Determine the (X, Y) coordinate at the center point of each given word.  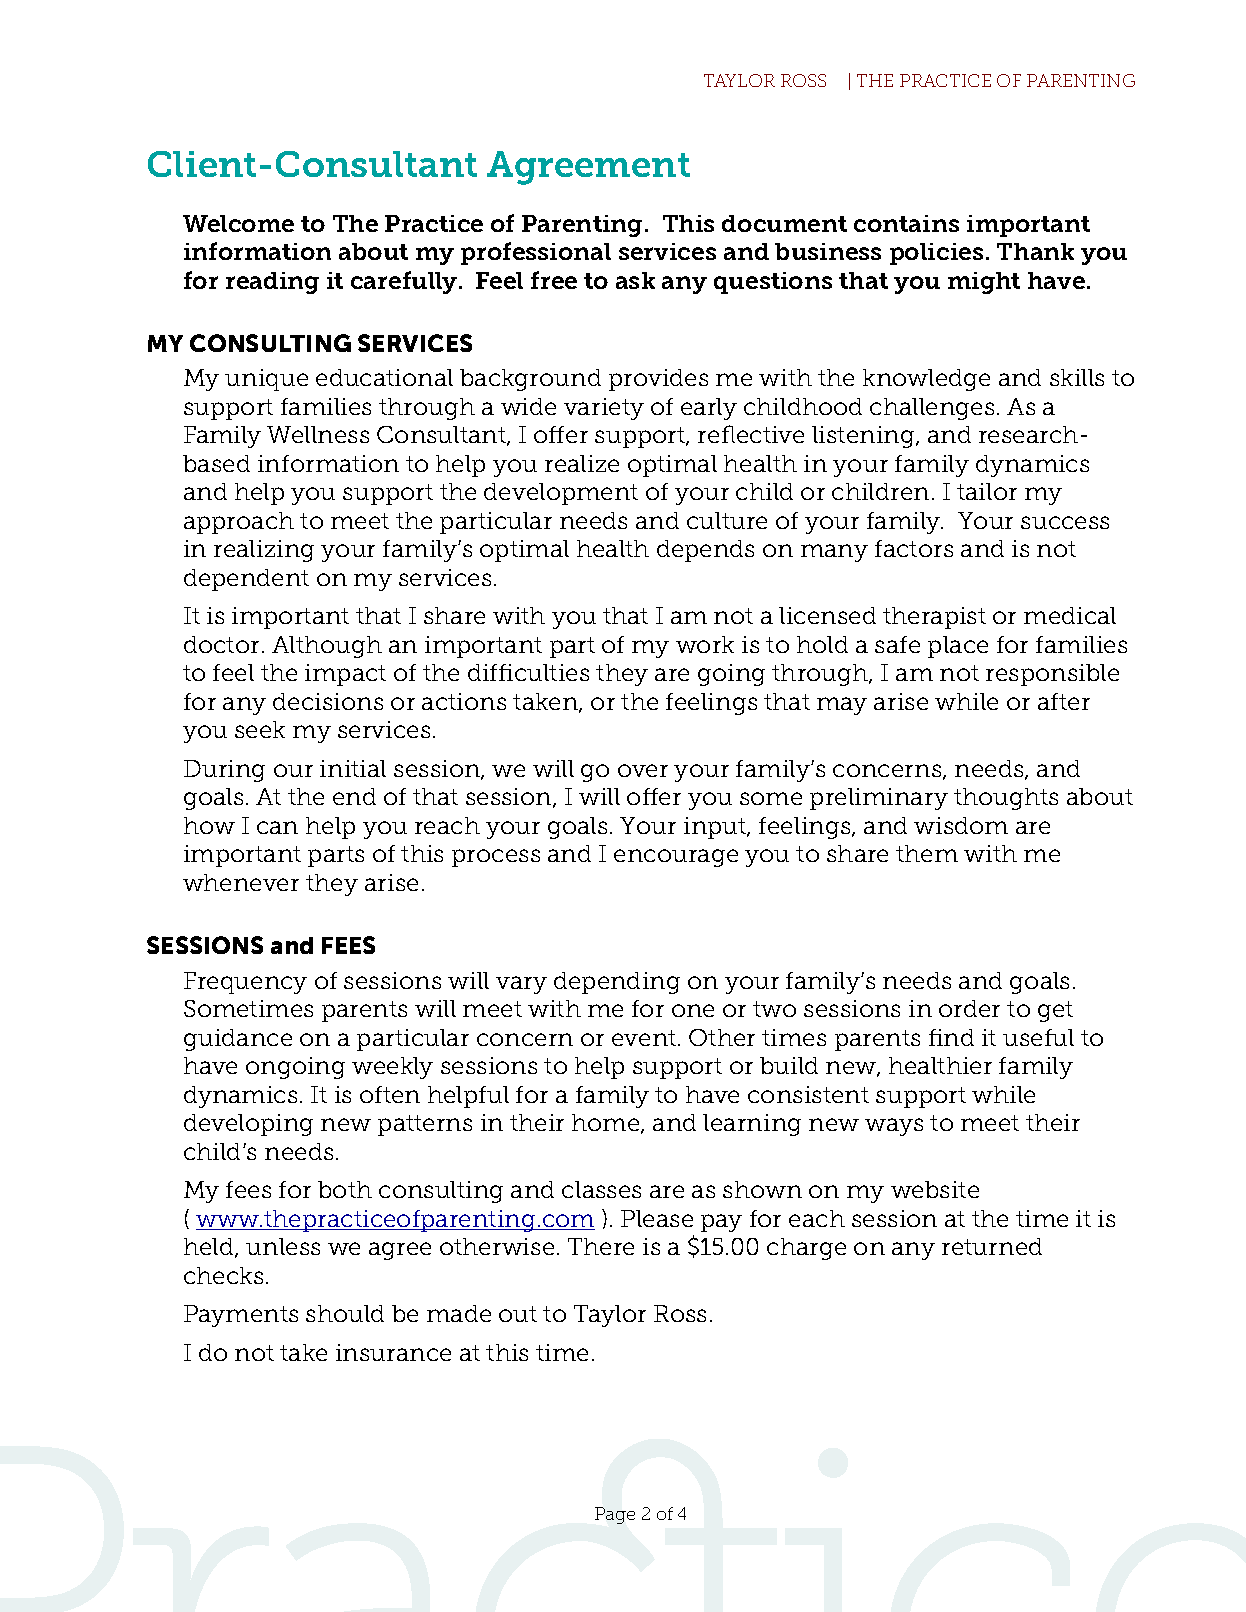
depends (705, 551)
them (927, 853)
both (345, 1189)
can (277, 827)
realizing (264, 551)
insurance (393, 1352)
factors (914, 548)
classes (601, 1189)
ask (635, 280)
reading (272, 283)
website (935, 1189)
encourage (676, 858)
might (984, 283)
